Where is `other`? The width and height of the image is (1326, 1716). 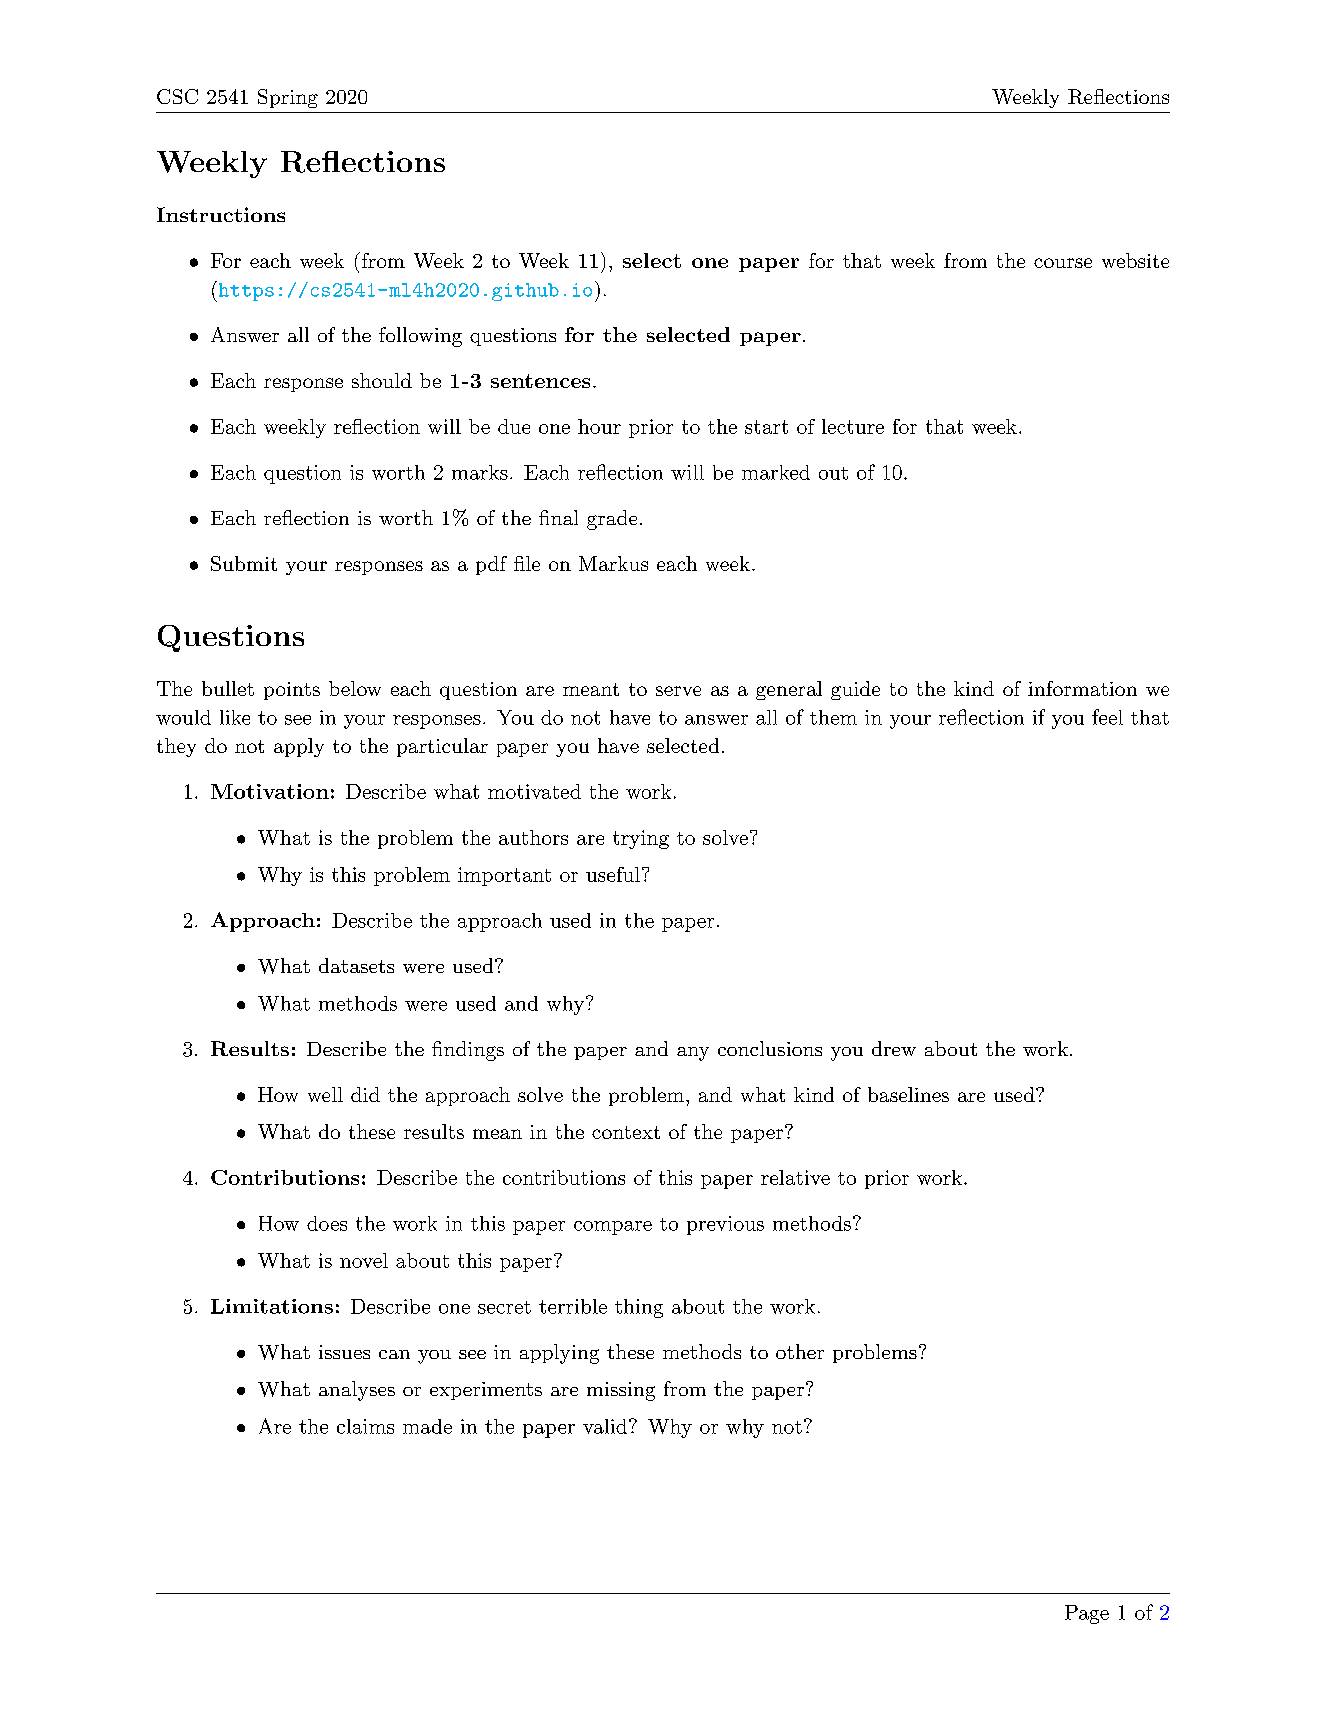
other is located at coordinates (800, 1351).
